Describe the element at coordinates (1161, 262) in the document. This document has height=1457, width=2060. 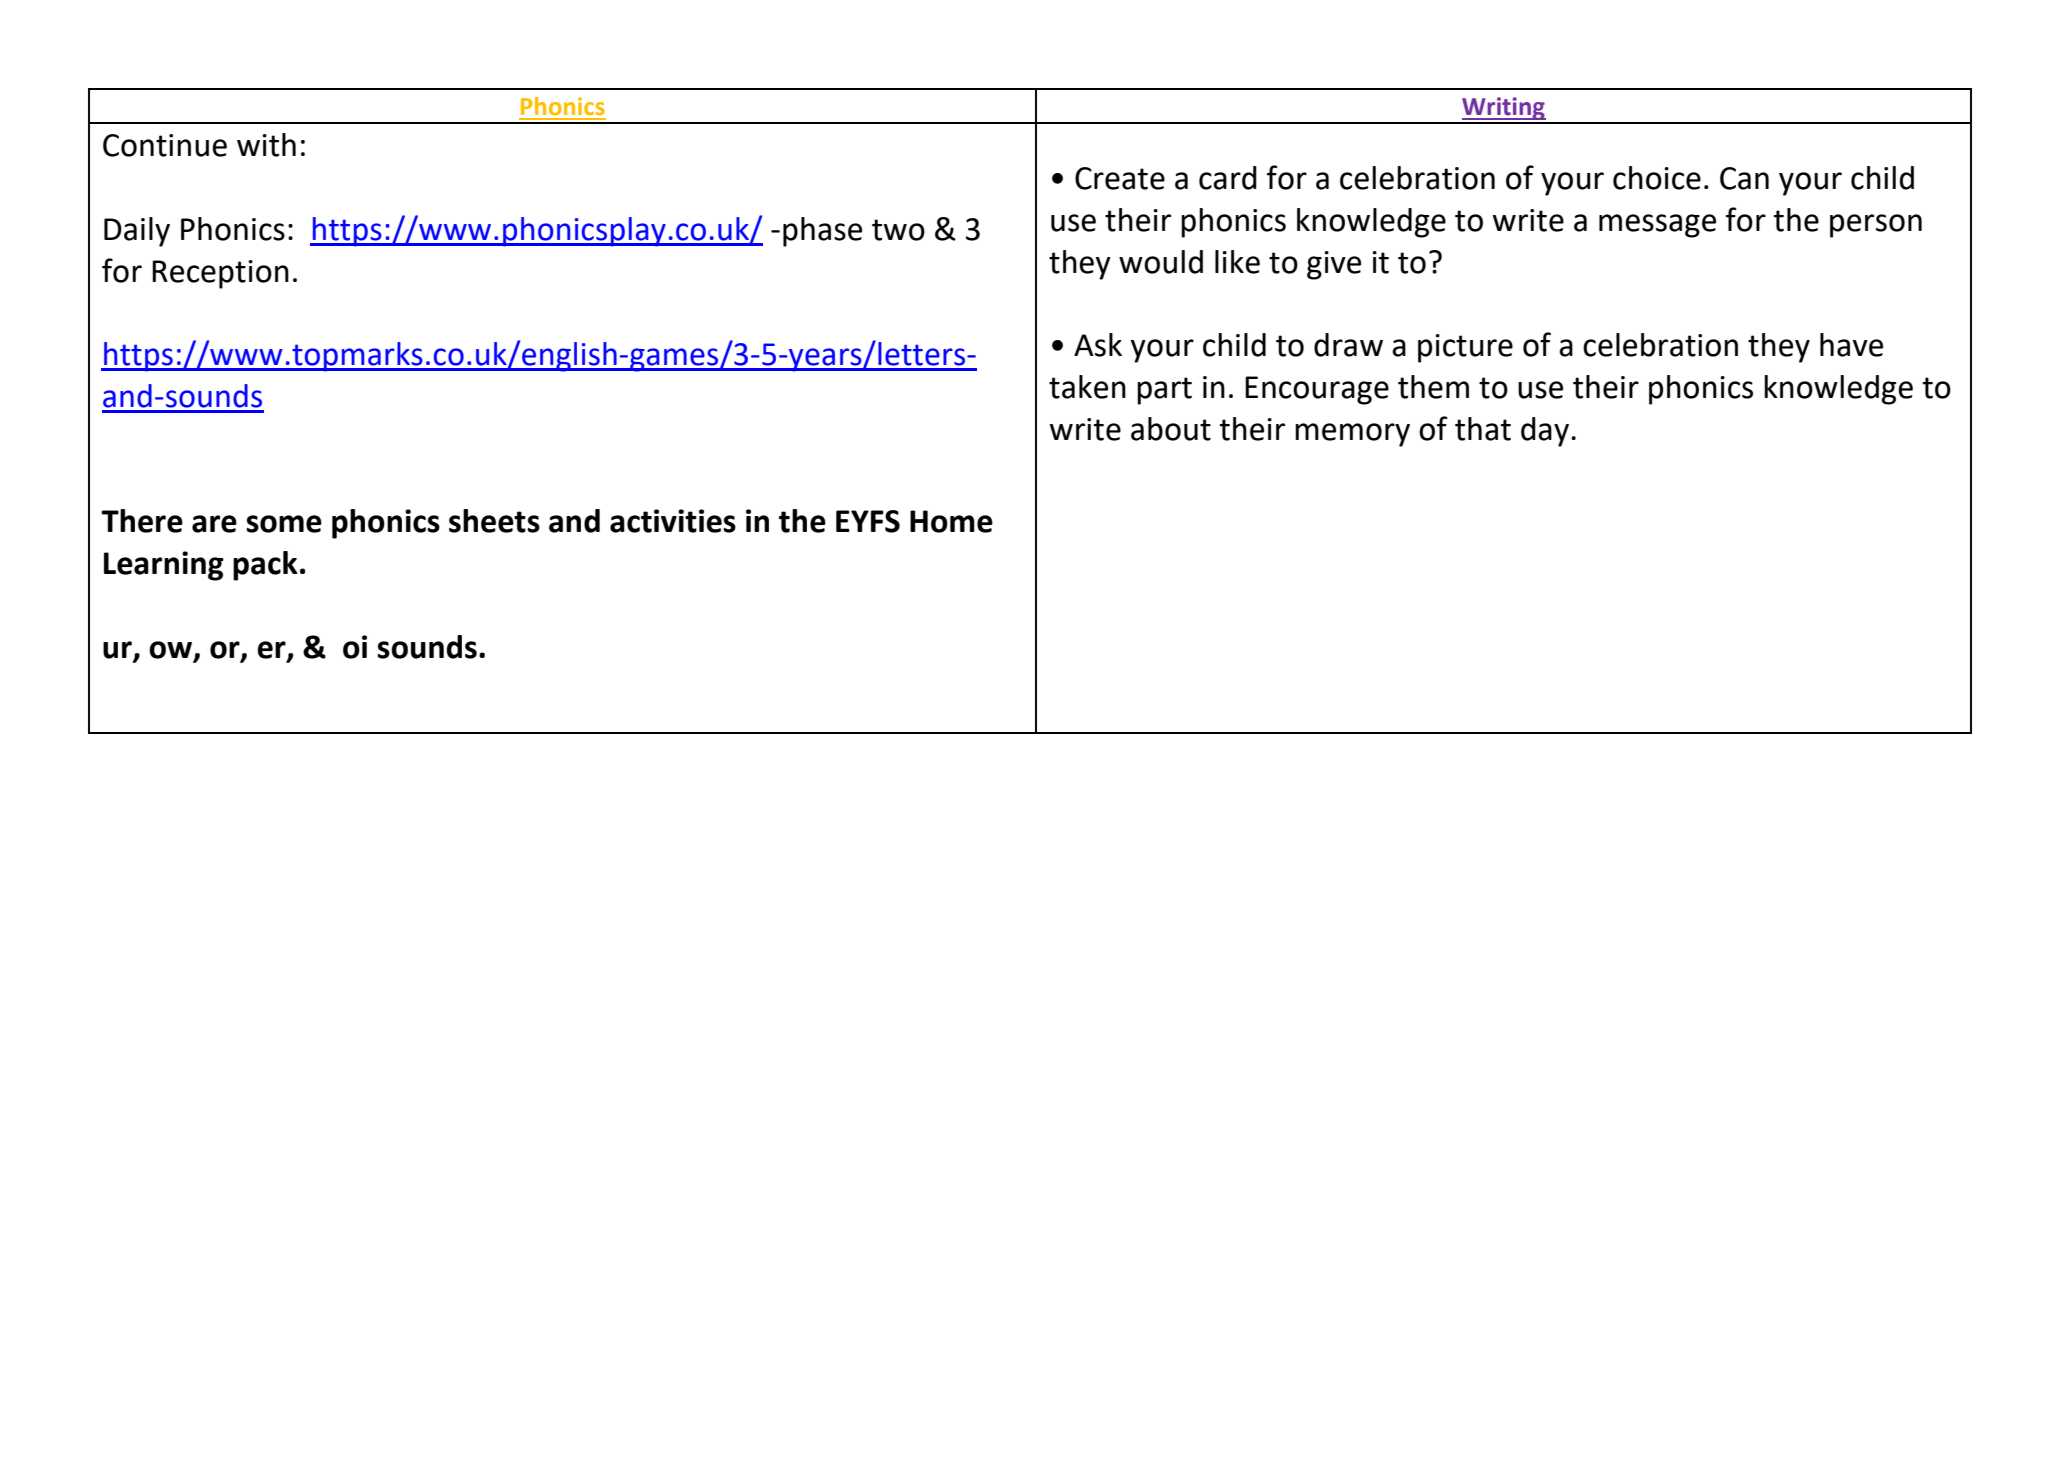
I see `would` at that location.
